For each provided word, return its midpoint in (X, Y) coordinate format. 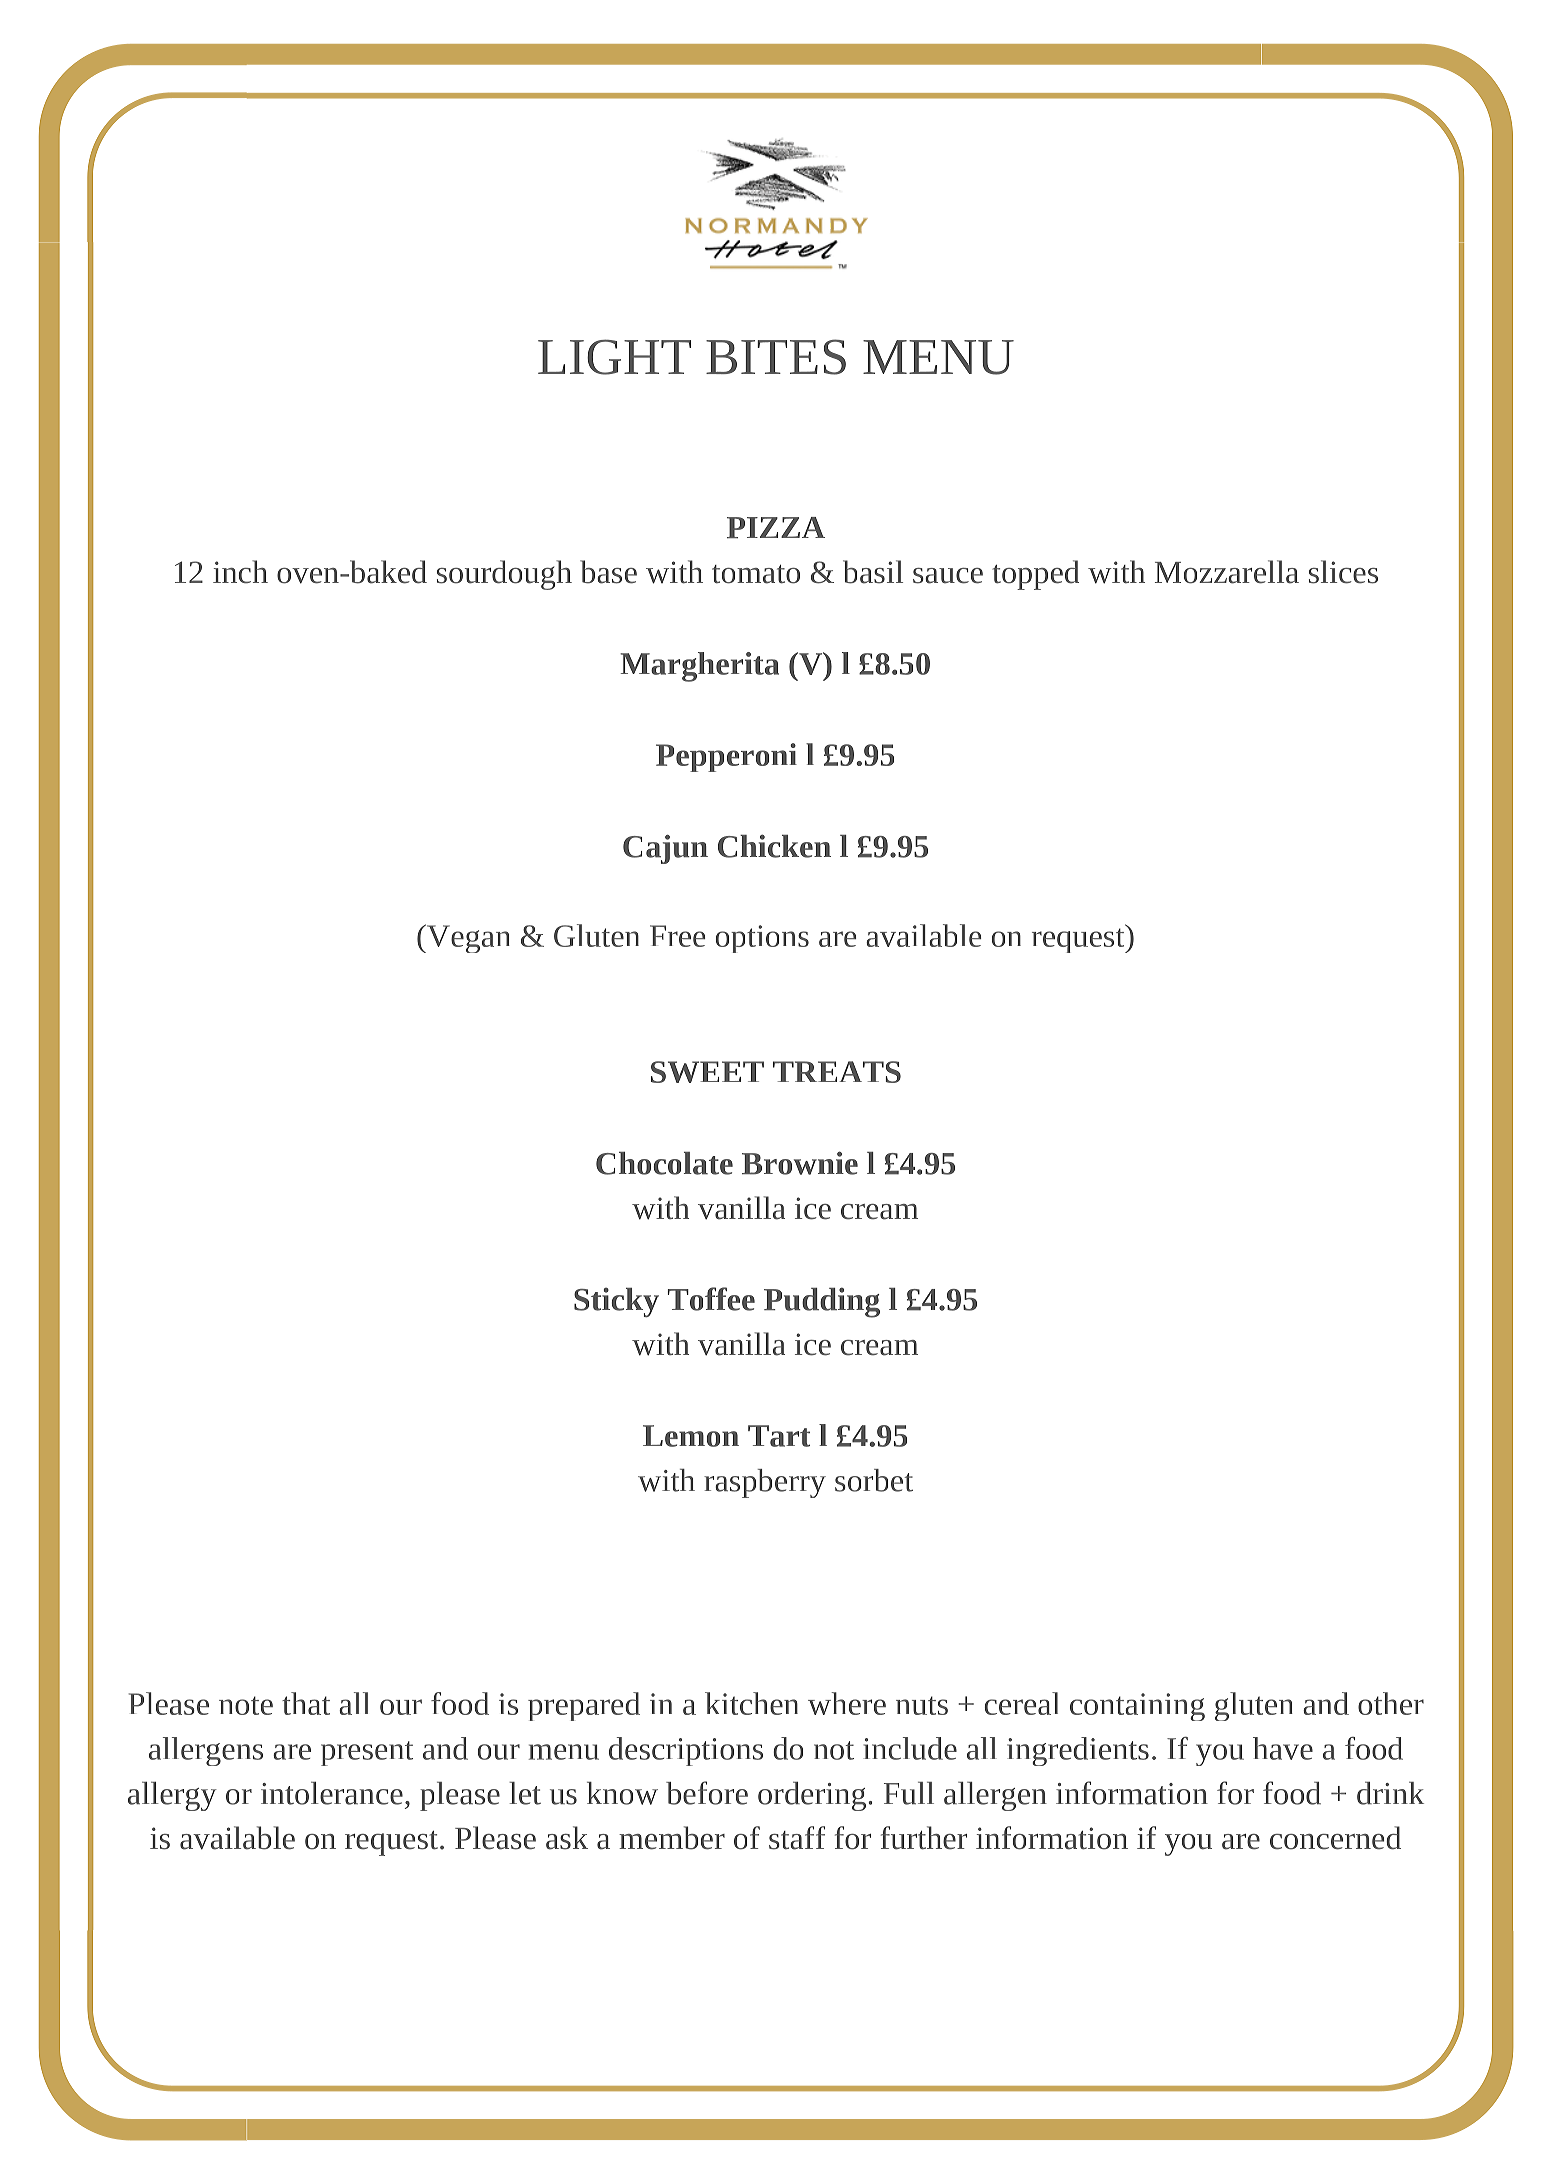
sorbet (874, 1480)
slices (1343, 572)
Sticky (616, 1302)
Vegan (467, 938)
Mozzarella (1227, 572)
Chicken (774, 846)
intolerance (332, 1793)
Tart (779, 1436)
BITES (776, 357)
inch (240, 572)
